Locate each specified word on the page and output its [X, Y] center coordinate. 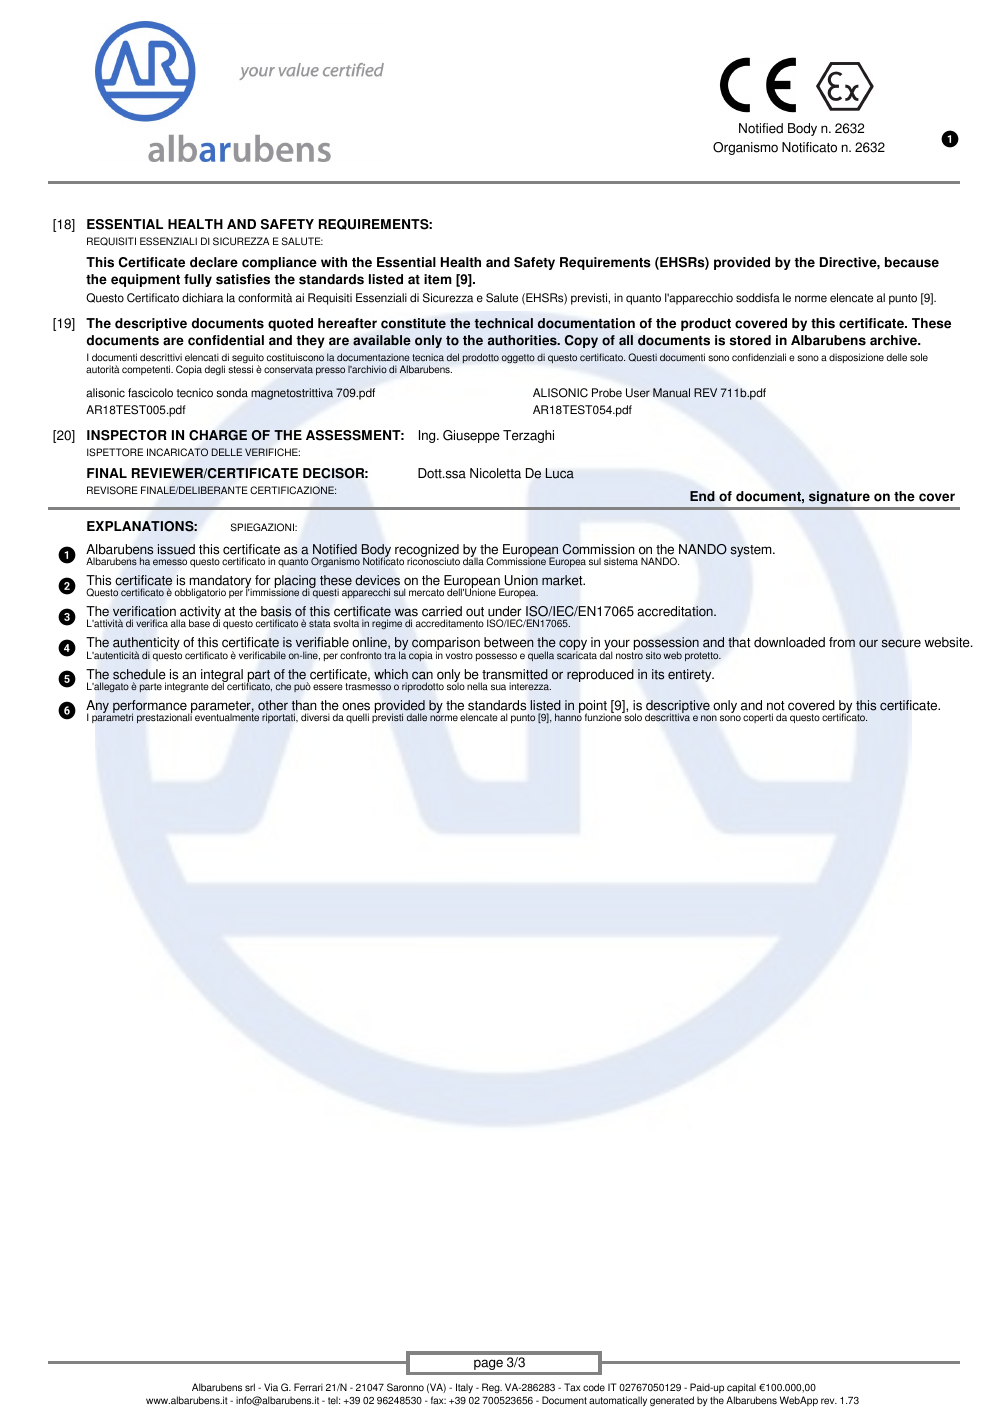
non [709, 718]
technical [503, 323]
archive [894, 340]
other [273, 705]
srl [250, 1387]
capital [741, 1388]
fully [198, 280]
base [199, 623]
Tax [572, 1387]
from [842, 642]
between [509, 642]
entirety [691, 675]
